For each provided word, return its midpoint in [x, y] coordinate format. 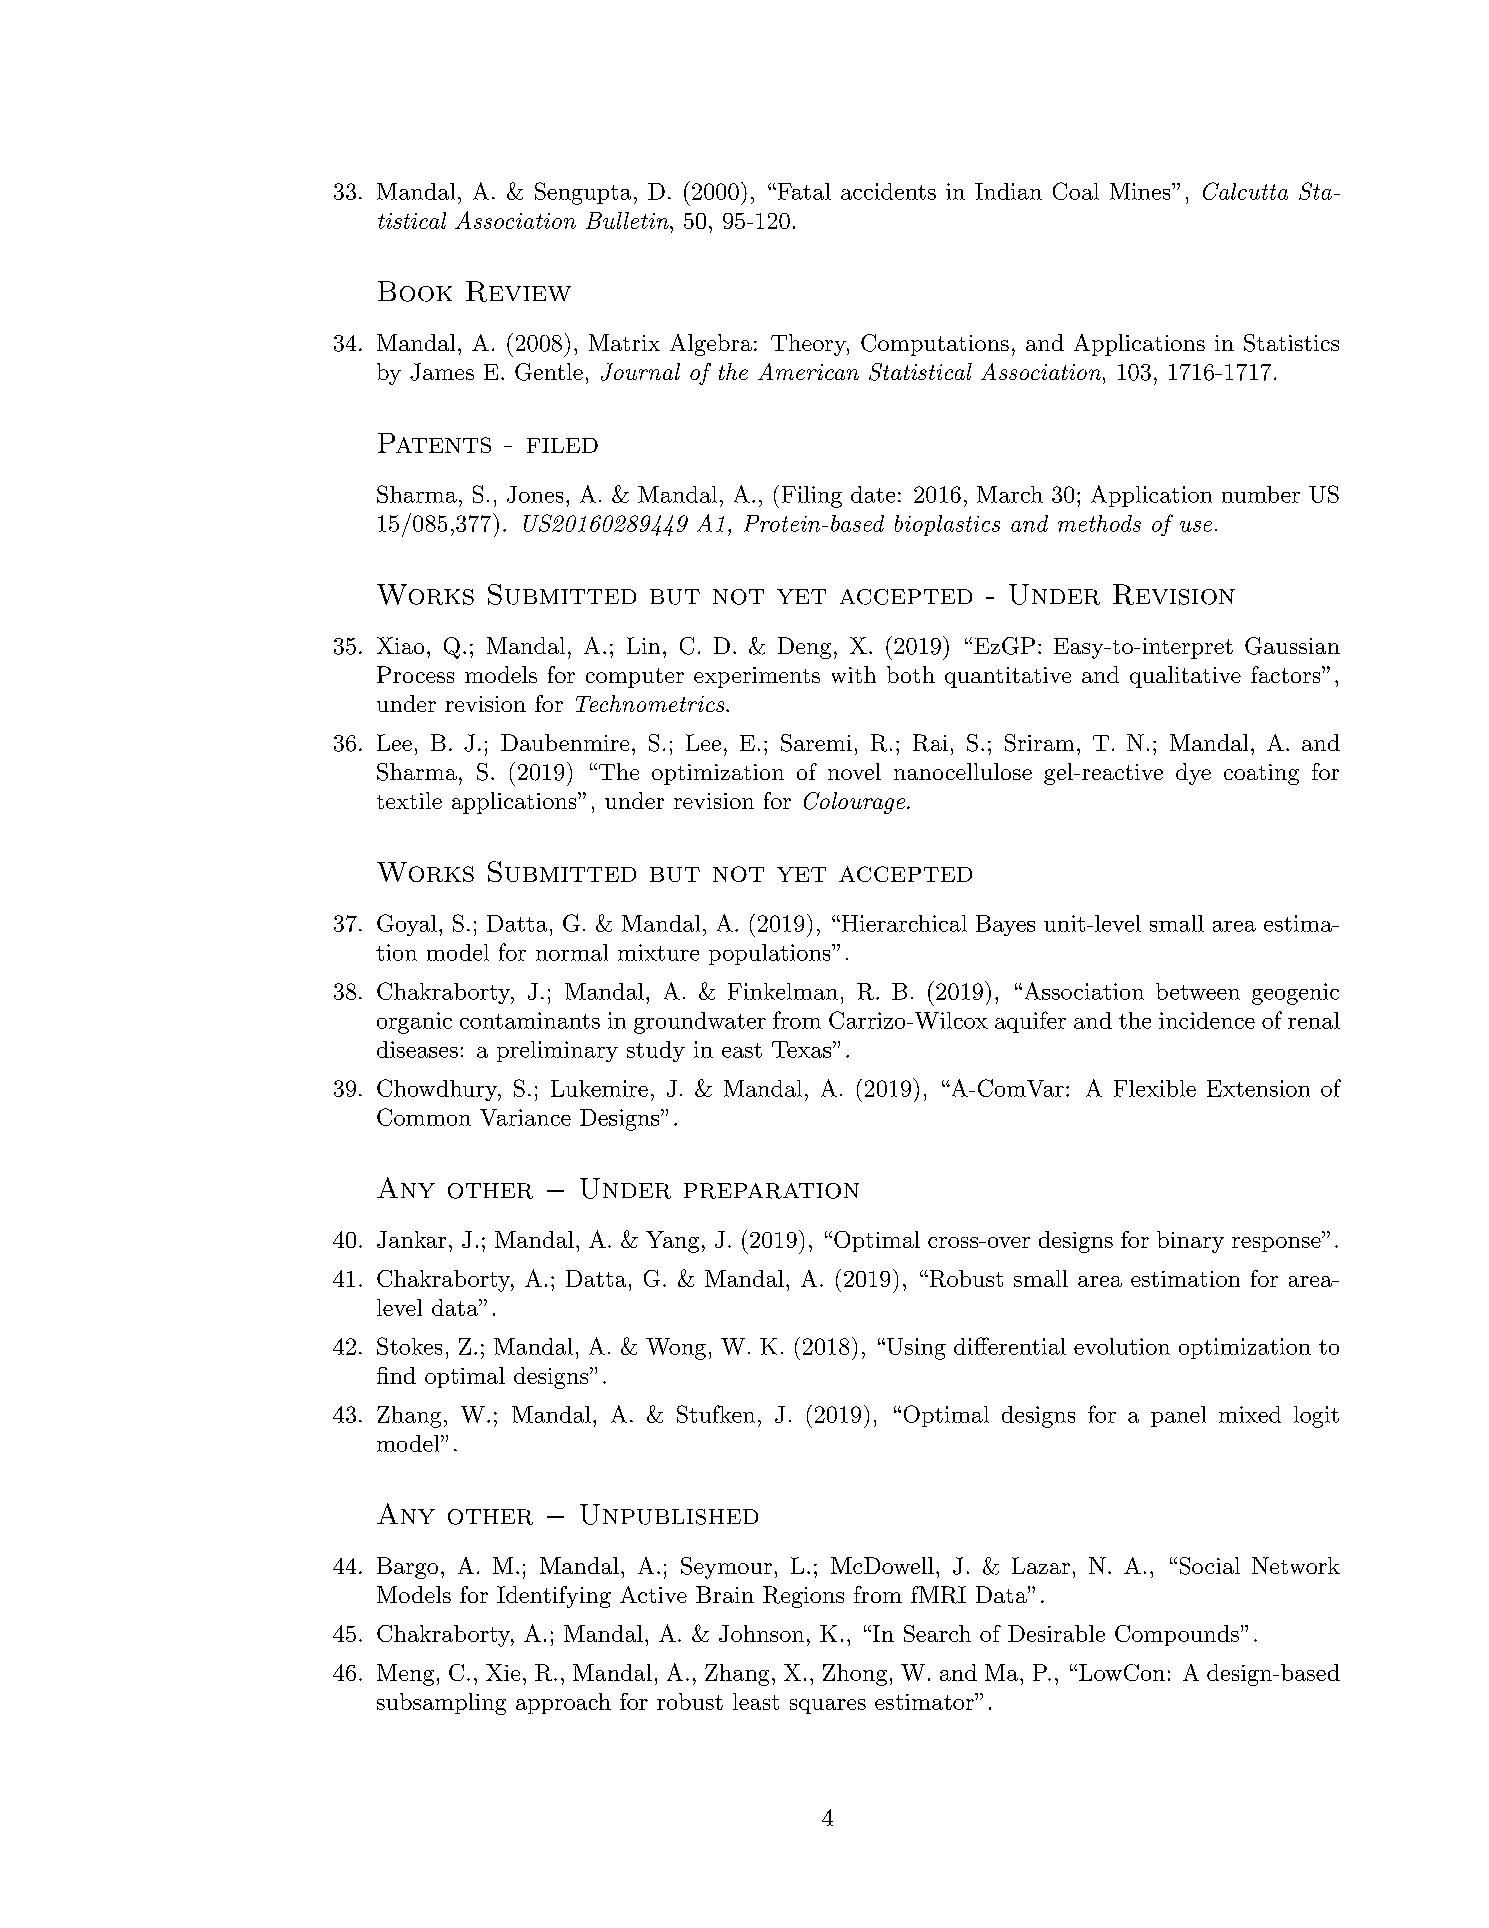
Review [518, 291]
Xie [503, 1672]
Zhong [855, 1675]
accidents [888, 191]
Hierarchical [903, 923]
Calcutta [1245, 191]
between [1198, 991]
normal [572, 952]
